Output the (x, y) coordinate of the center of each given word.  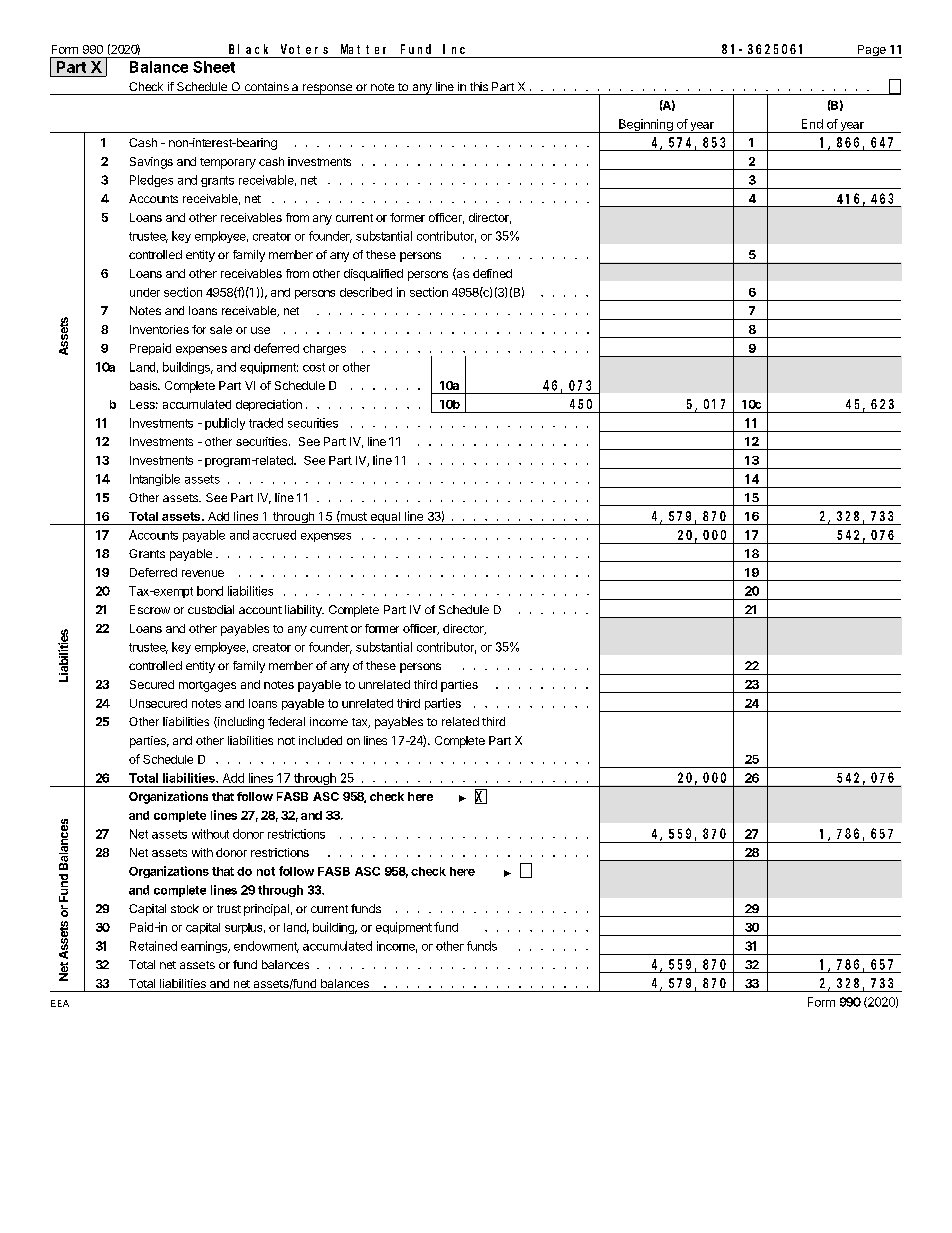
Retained (153, 946)
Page (871, 51)
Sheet (214, 67)
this (479, 86)
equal (385, 518)
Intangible (155, 480)
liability (304, 611)
